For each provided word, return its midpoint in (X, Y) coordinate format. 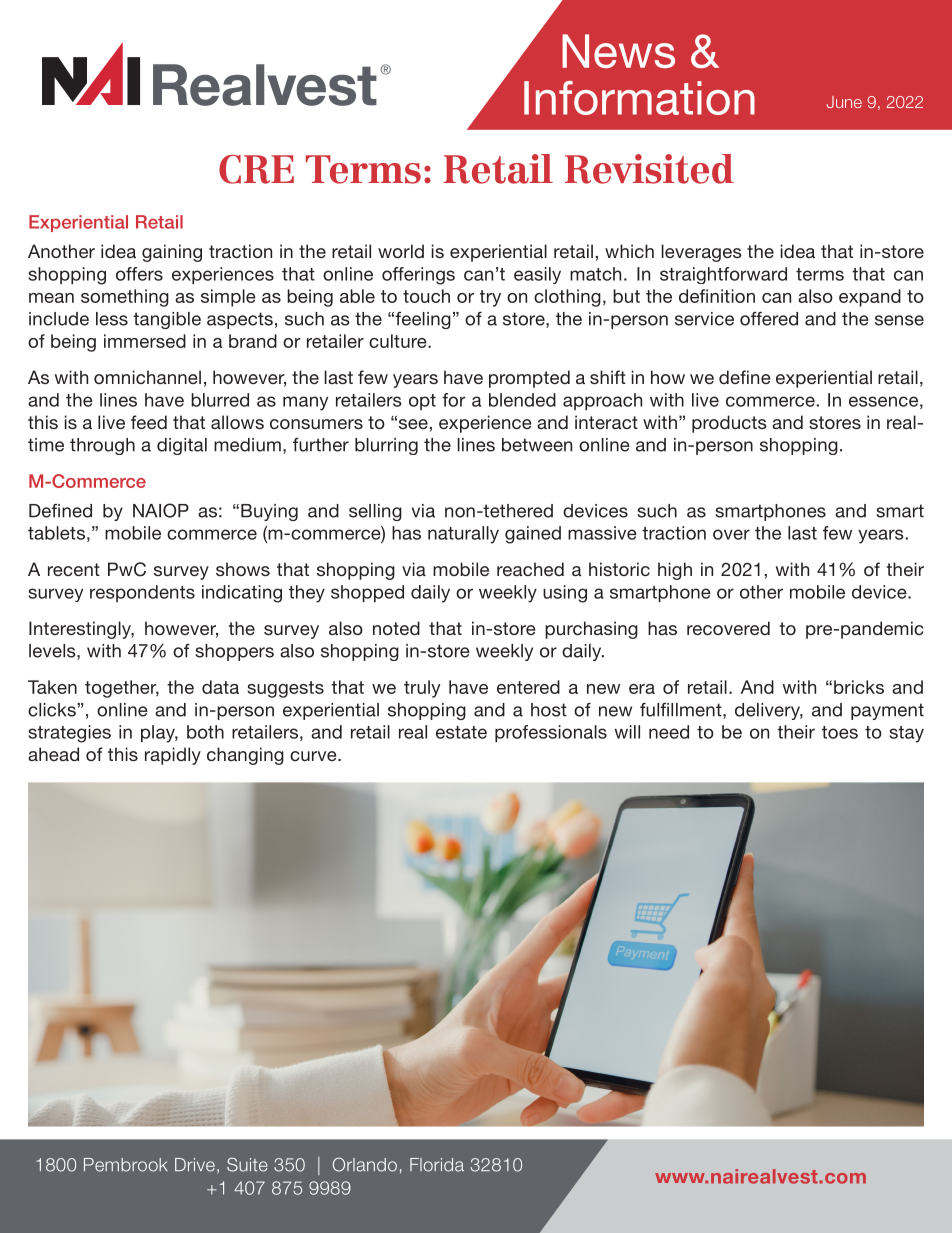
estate (461, 732)
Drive (195, 1165)
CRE (256, 169)
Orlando (364, 1164)
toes (840, 732)
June (844, 102)
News (618, 51)
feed (149, 422)
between (537, 445)
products (729, 424)
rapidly (173, 756)
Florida (437, 1165)
